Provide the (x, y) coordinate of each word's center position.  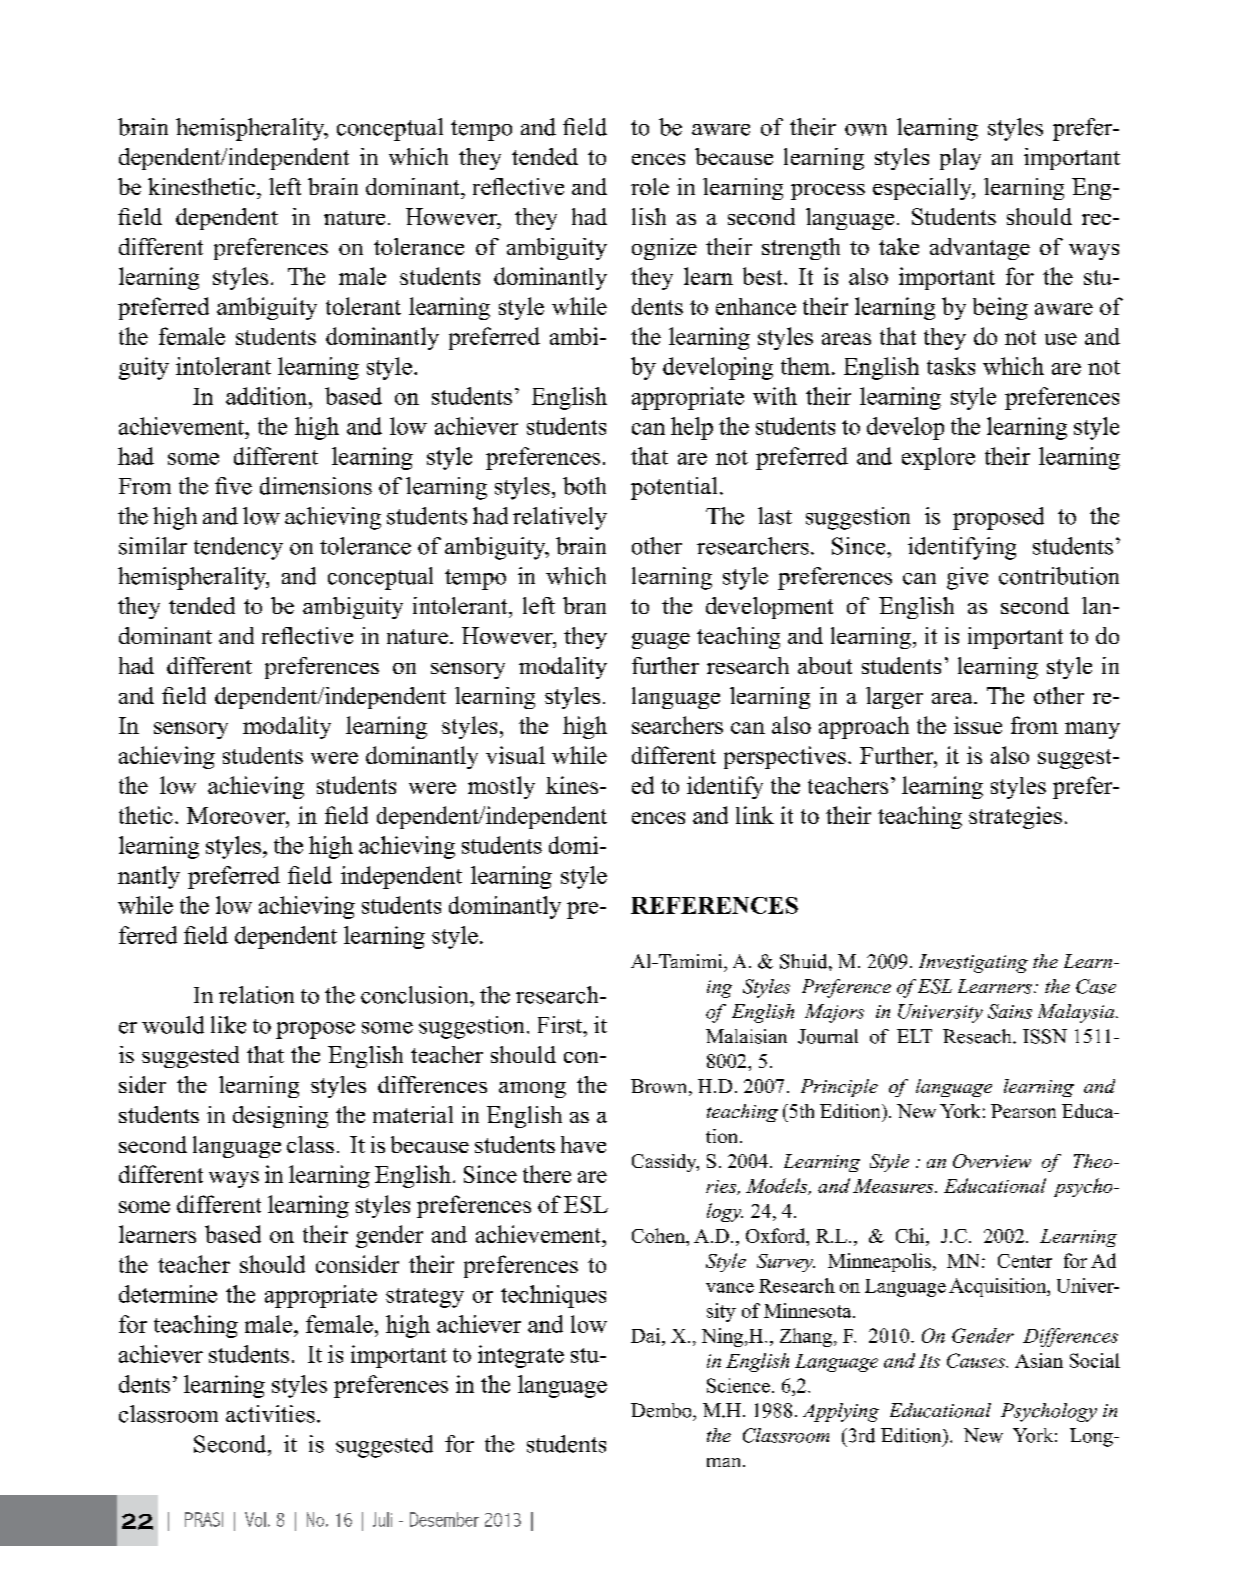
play (960, 159)
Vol (255, 1519)
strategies (1015, 817)
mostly (501, 787)
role (650, 186)
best (764, 276)
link (755, 815)
